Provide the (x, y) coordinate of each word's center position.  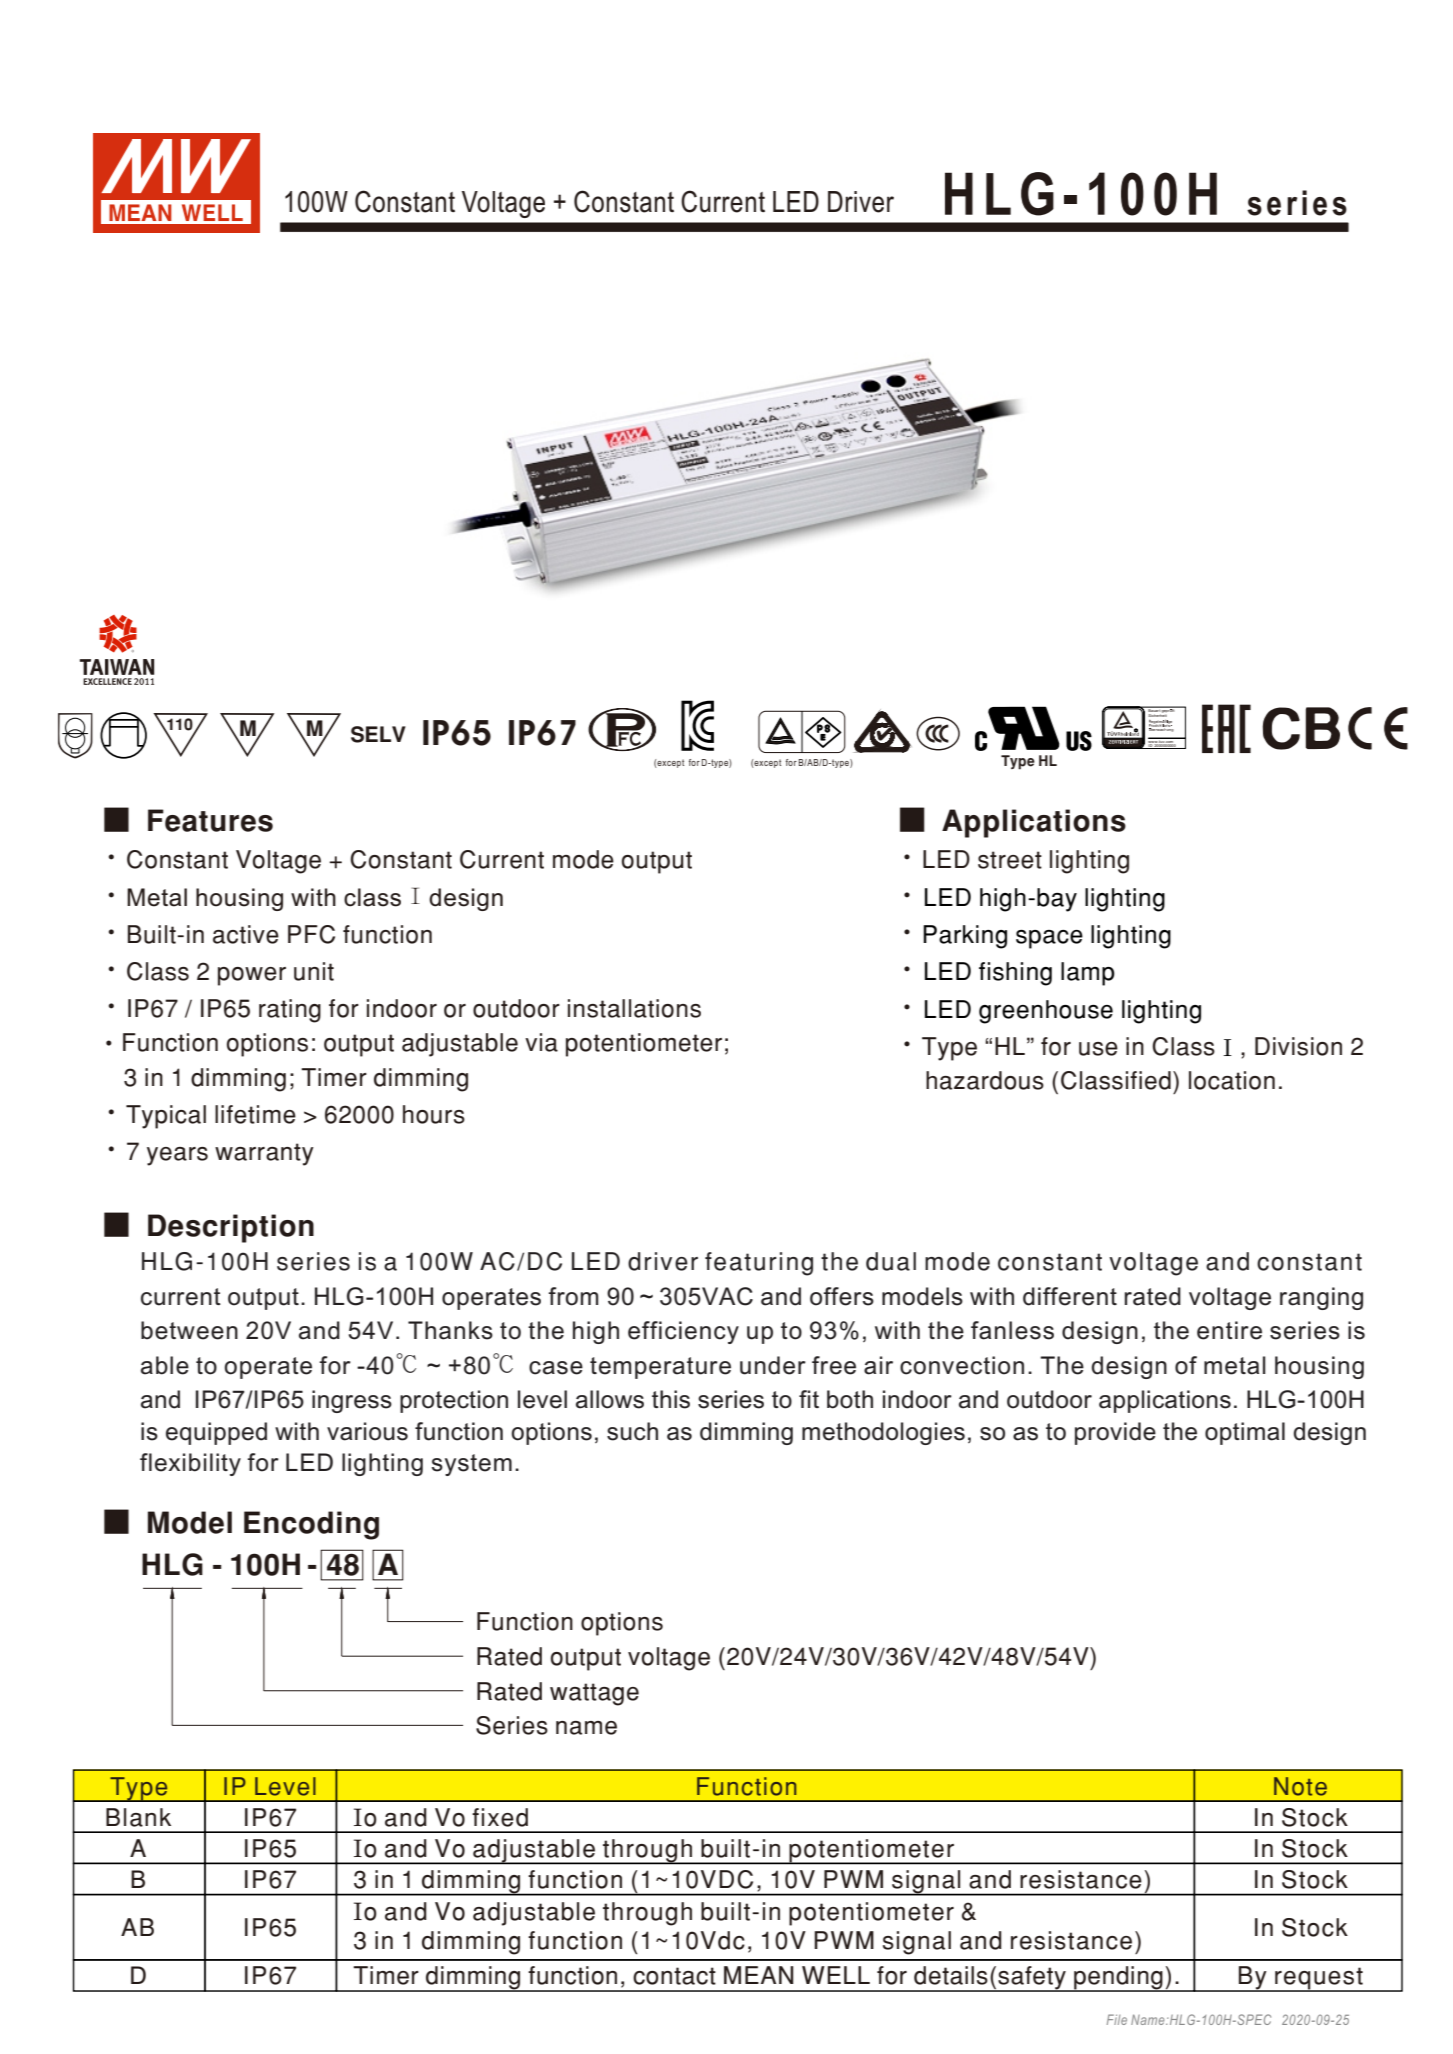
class (372, 897)
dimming (746, 1433)
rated (1152, 1296)
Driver (861, 202)
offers (842, 1296)
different (1070, 1296)
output (263, 1299)
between (189, 1330)
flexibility (190, 1464)
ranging (1321, 1298)
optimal (1245, 1433)
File (1117, 2019)
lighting (382, 1464)
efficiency (683, 1332)
